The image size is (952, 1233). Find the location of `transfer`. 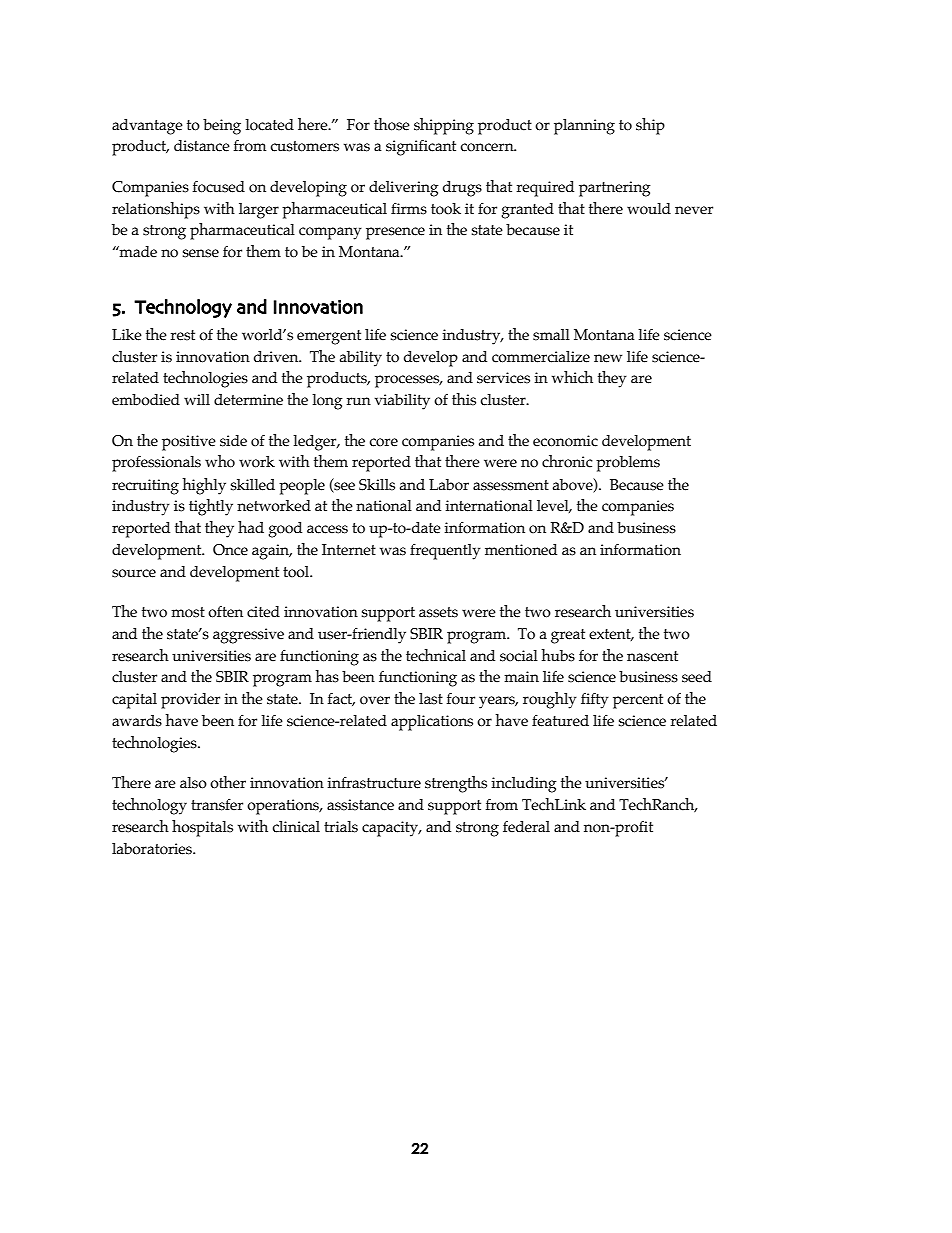

transfer is located at coordinates (217, 804).
